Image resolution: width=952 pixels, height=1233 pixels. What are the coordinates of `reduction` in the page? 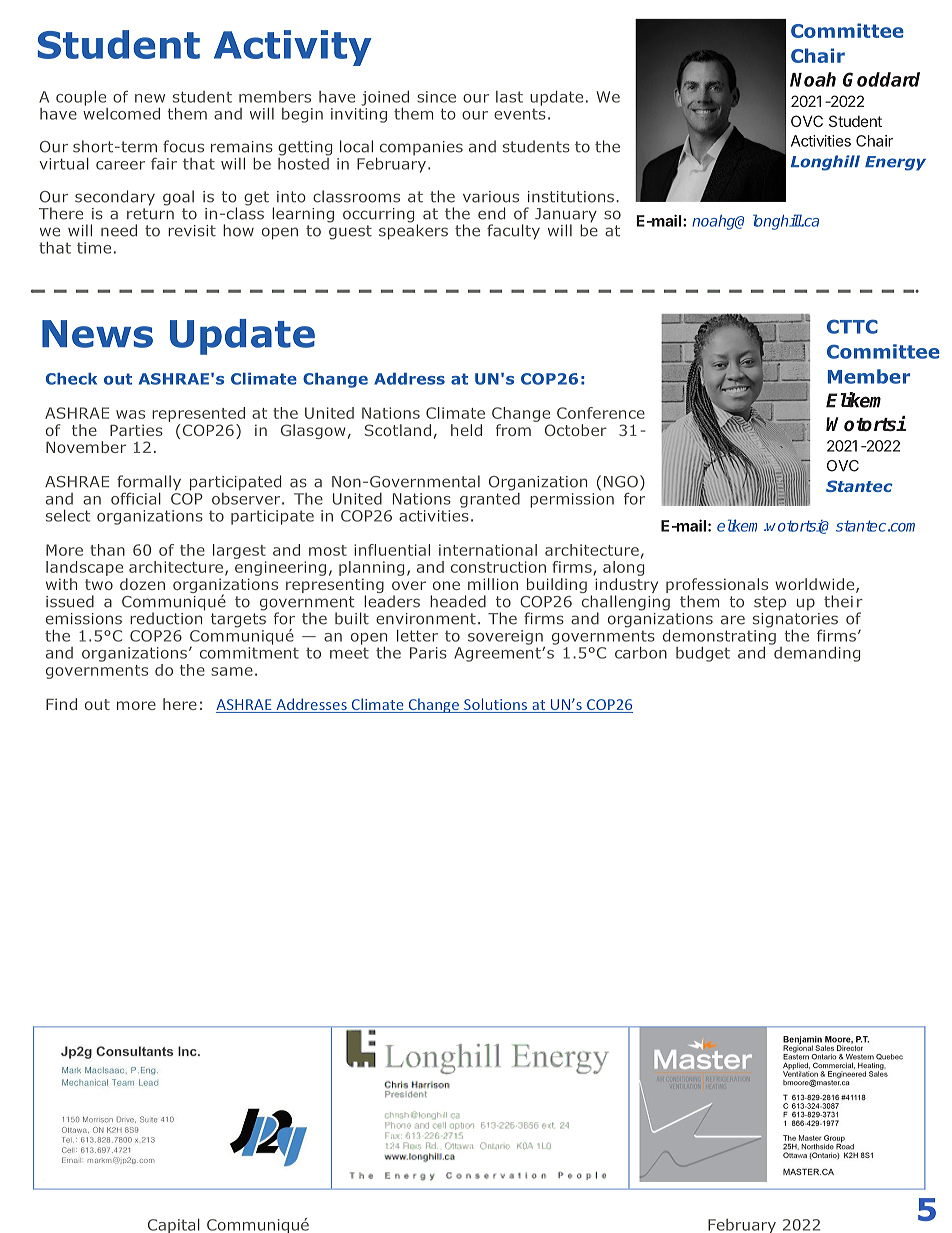 It's located at (167, 617).
